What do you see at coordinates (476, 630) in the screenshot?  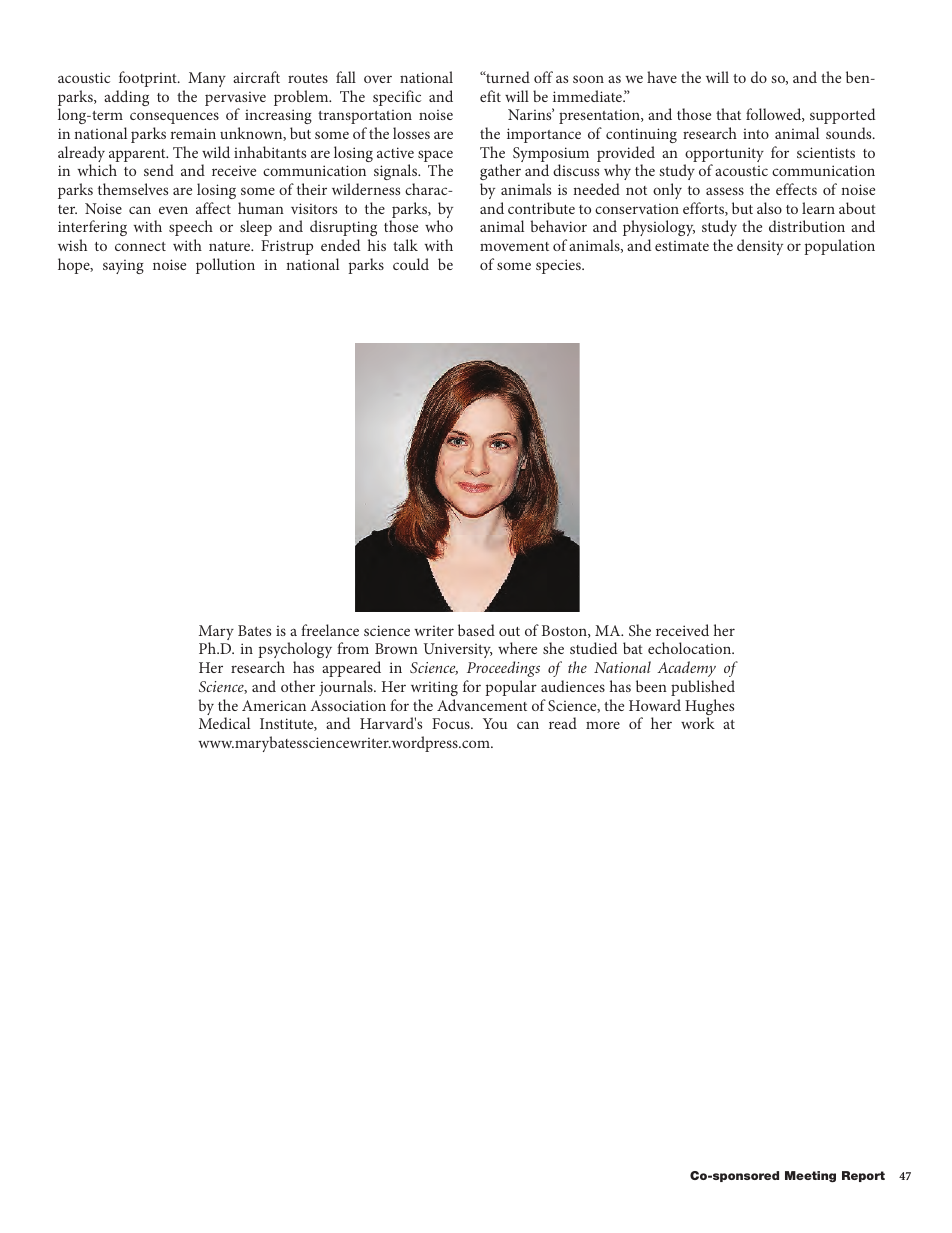 I see `based` at bounding box center [476, 630].
